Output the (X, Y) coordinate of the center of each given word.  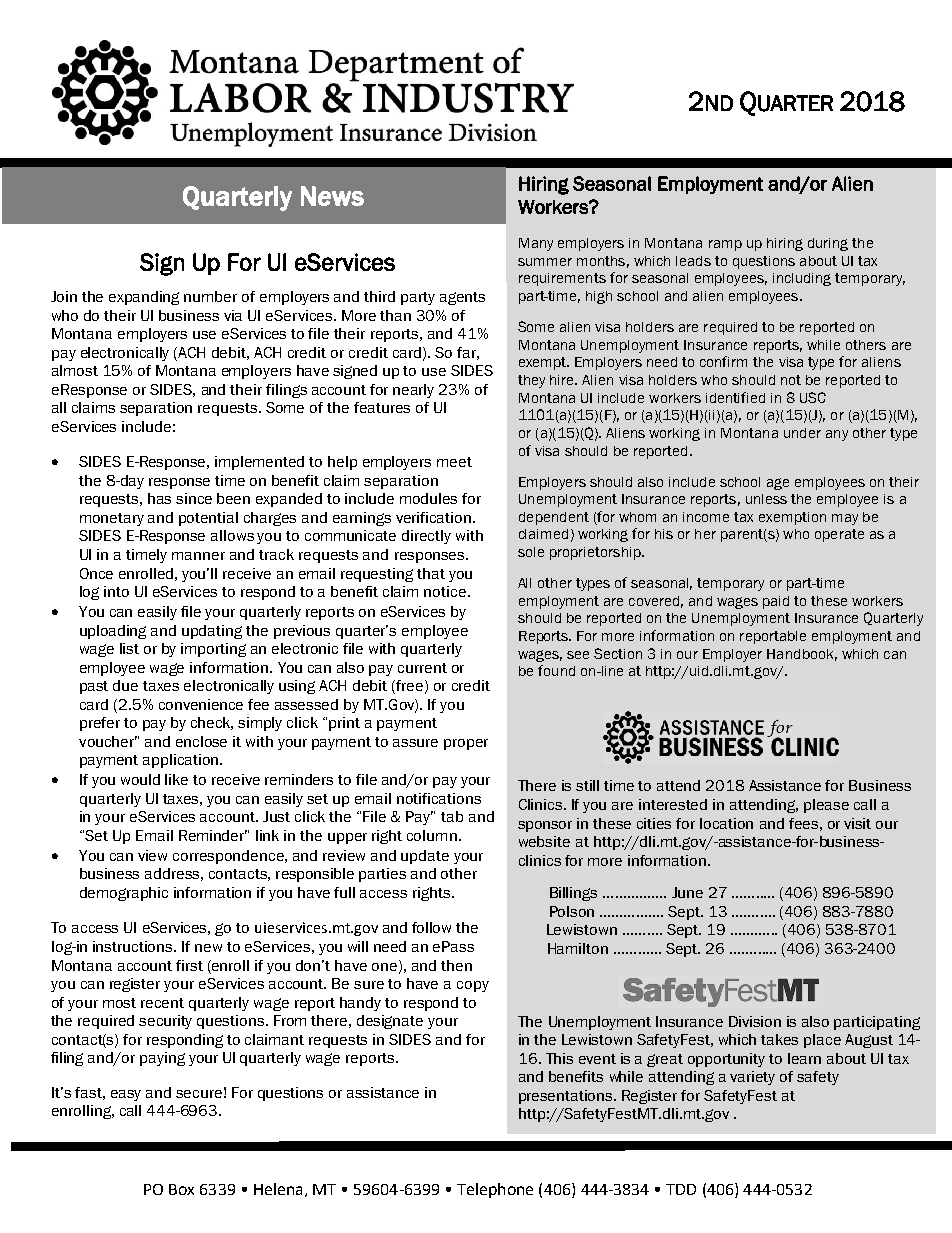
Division (755, 1021)
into (116, 591)
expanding (144, 298)
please (826, 806)
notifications (439, 798)
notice (445, 591)
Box (181, 1189)
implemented (259, 463)
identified (735, 397)
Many (536, 244)
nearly (413, 391)
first (189, 965)
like (176, 779)
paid (776, 602)
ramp (725, 245)
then (456, 965)
